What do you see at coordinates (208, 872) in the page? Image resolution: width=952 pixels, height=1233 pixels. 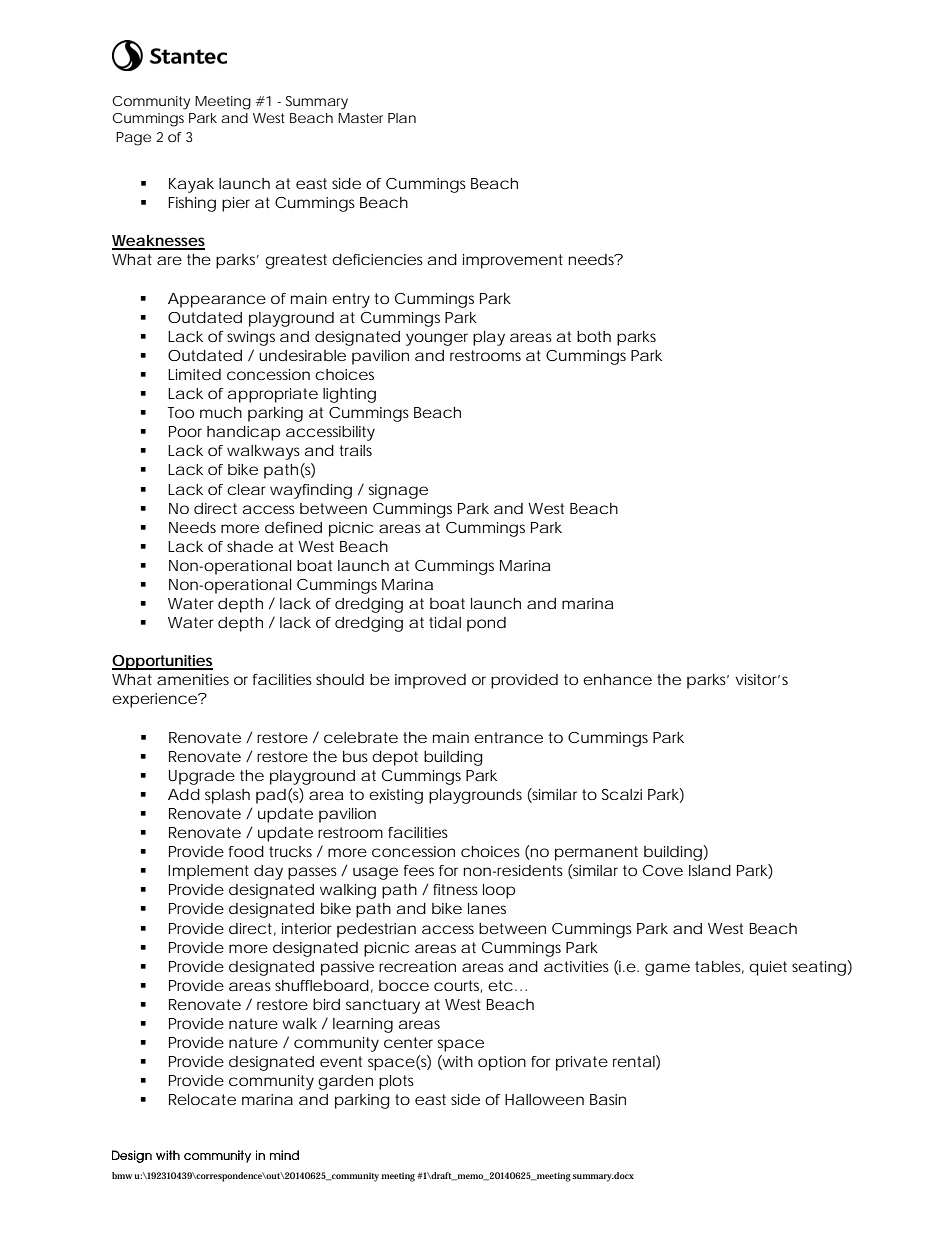 I see `Implement` at bounding box center [208, 872].
